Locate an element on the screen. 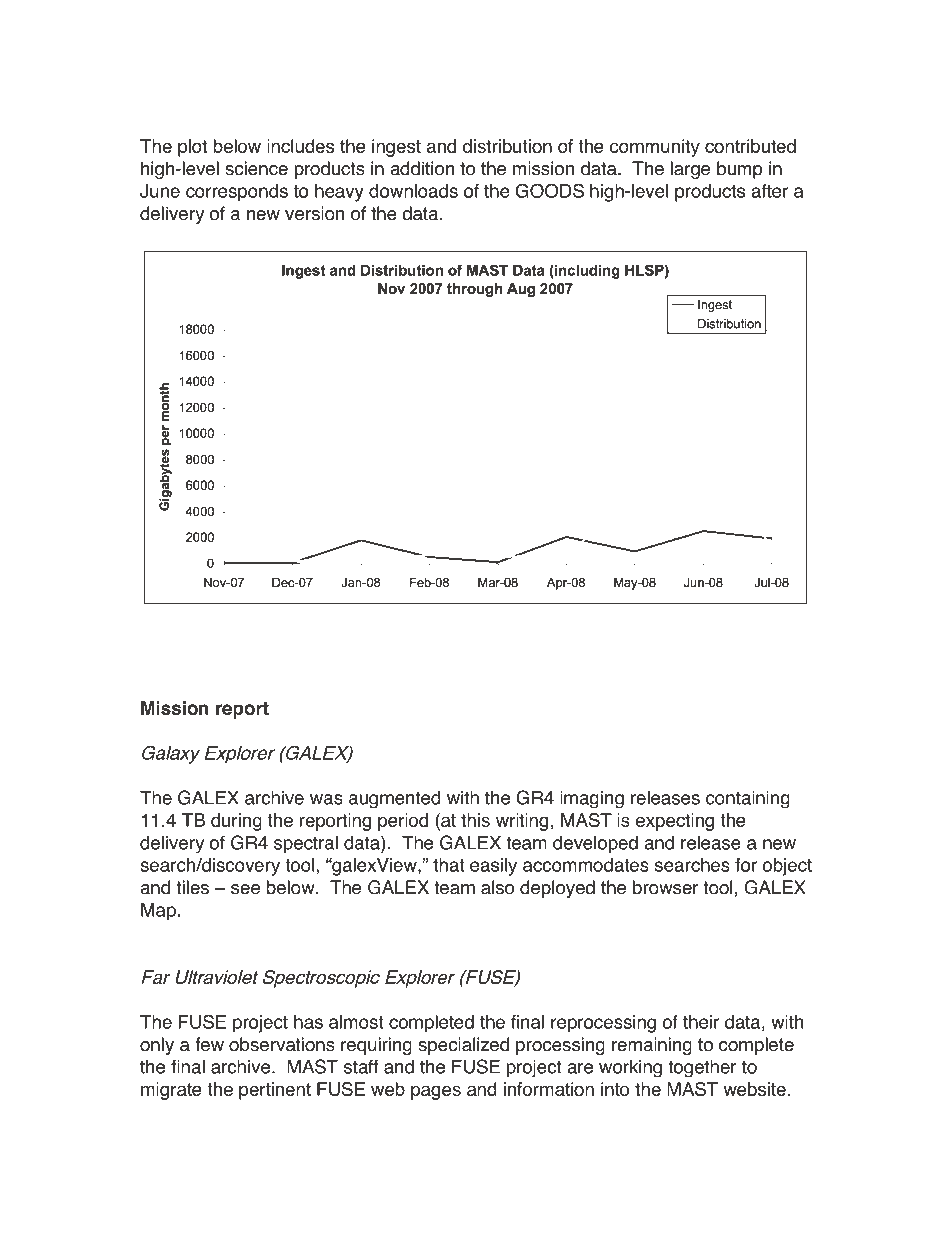  few is located at coordinates (209, 1044).
